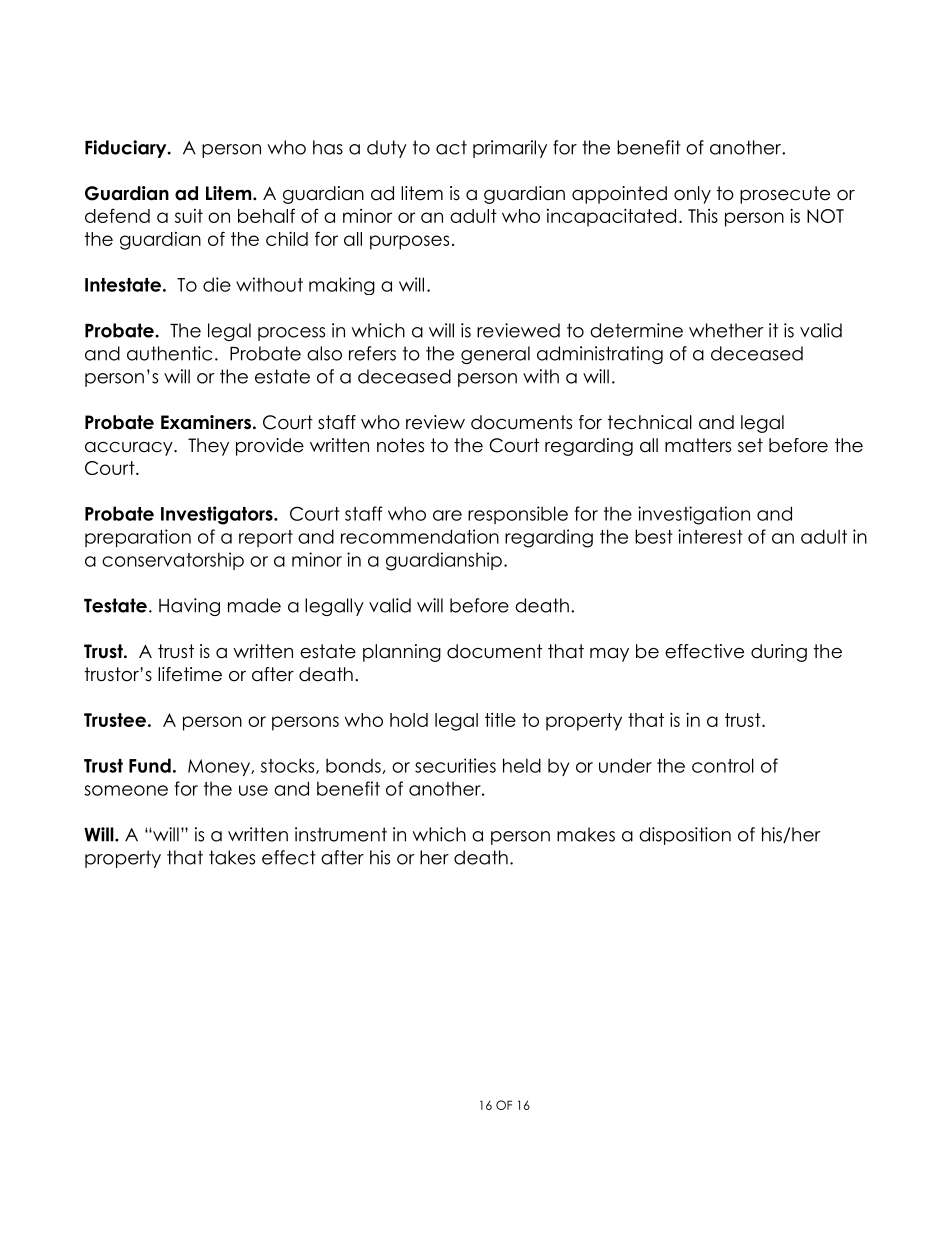 The height and width of the document is (1233, 952). Describe the element at coordinates (650, 422) in the document. I see `technical` at that location.
